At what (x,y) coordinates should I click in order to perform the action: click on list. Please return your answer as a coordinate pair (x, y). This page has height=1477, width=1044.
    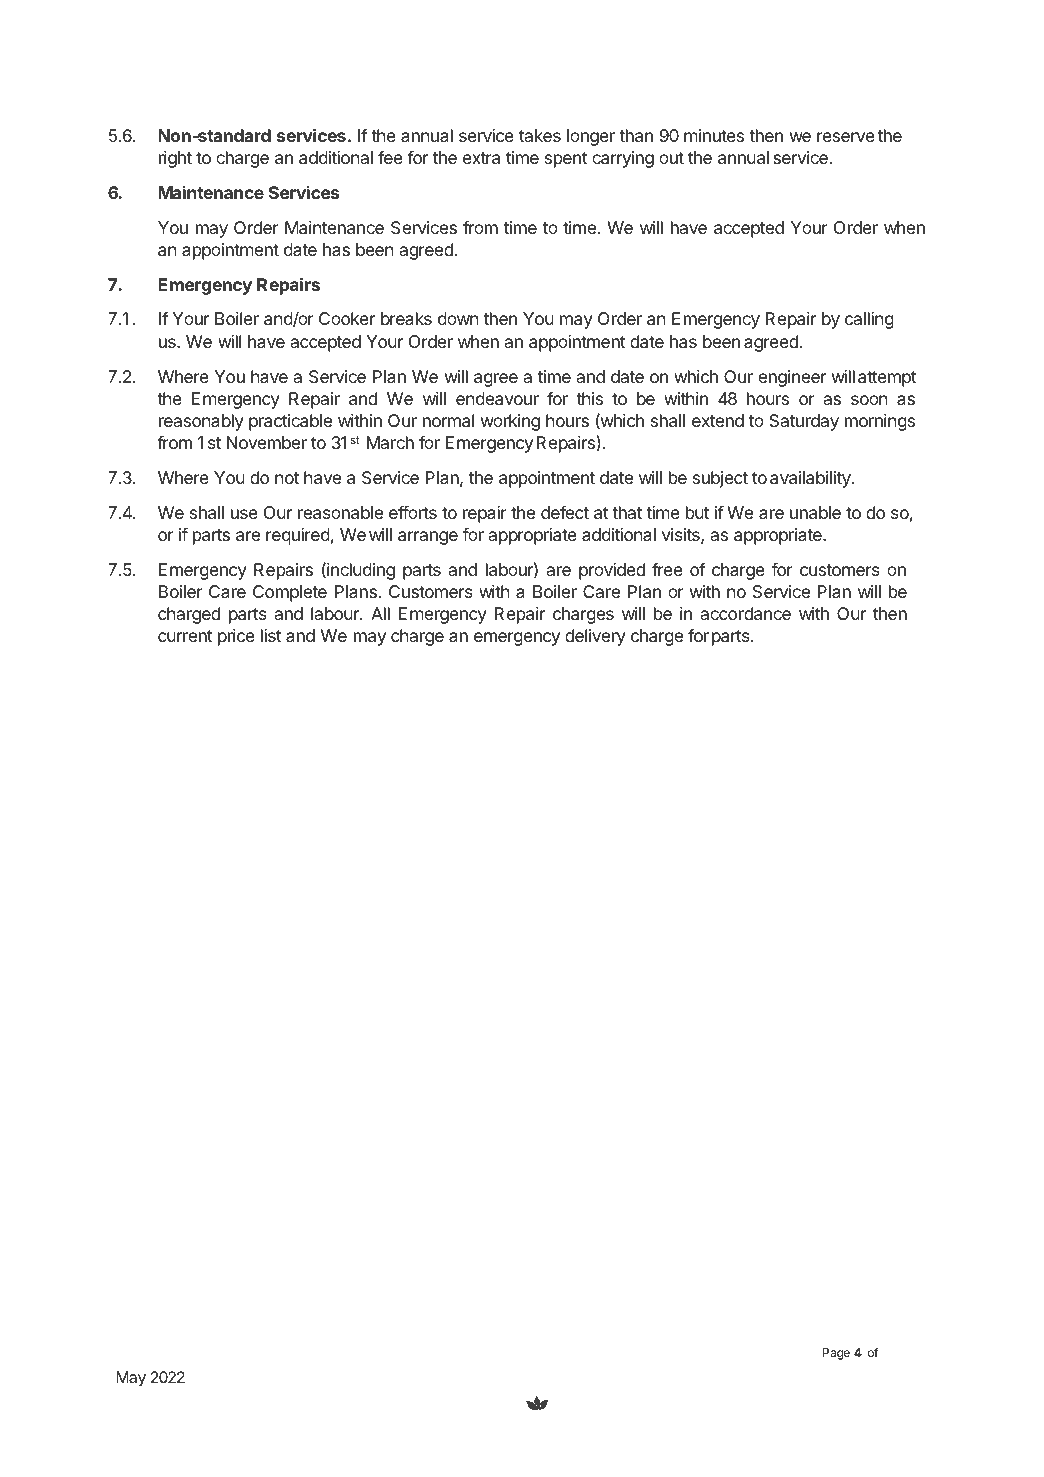
    Looking at the image, I should click on (271, 635).
